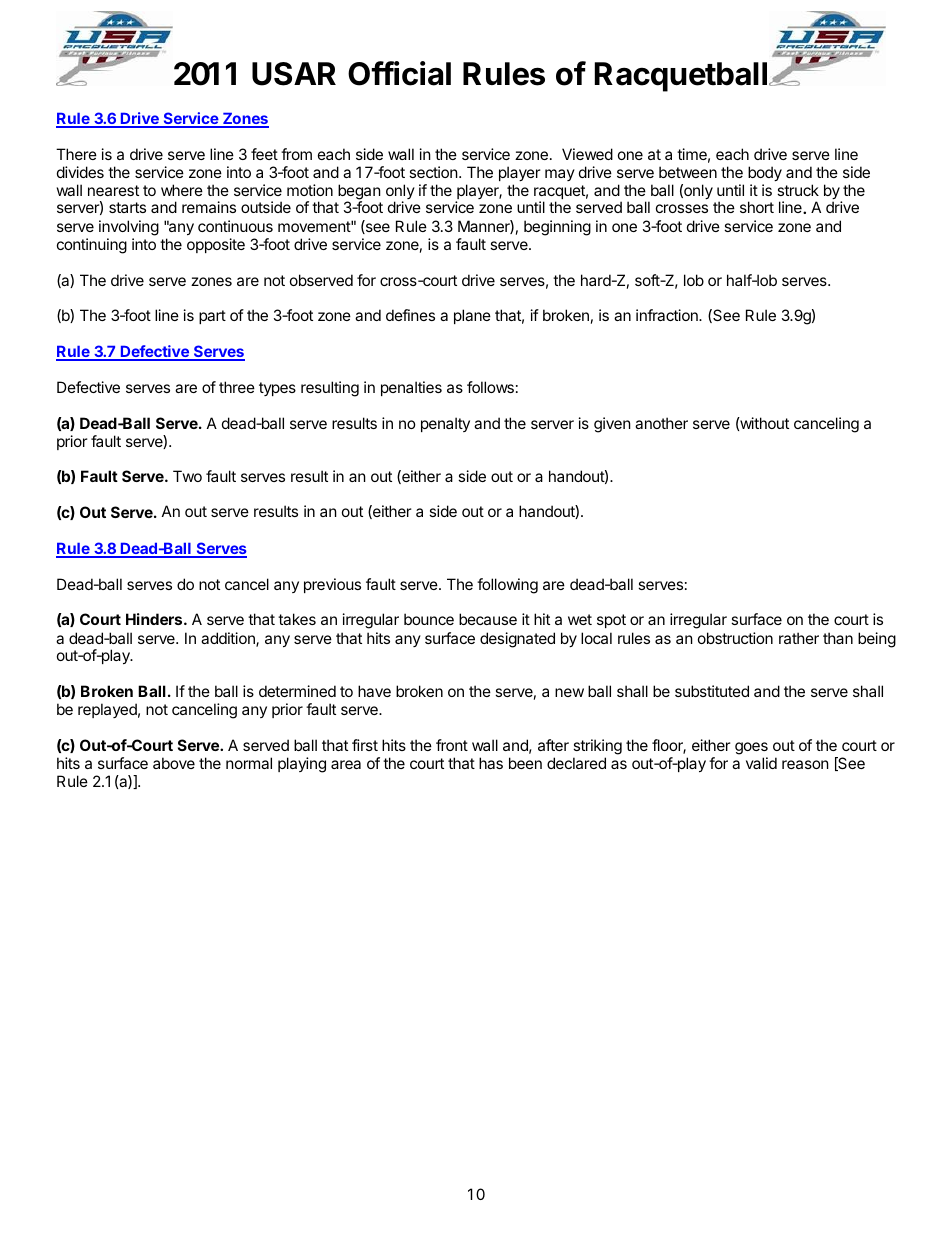  What do you see at coordinates (452, 745) in the document?
I see `front` at bounding box center [452, 745].
